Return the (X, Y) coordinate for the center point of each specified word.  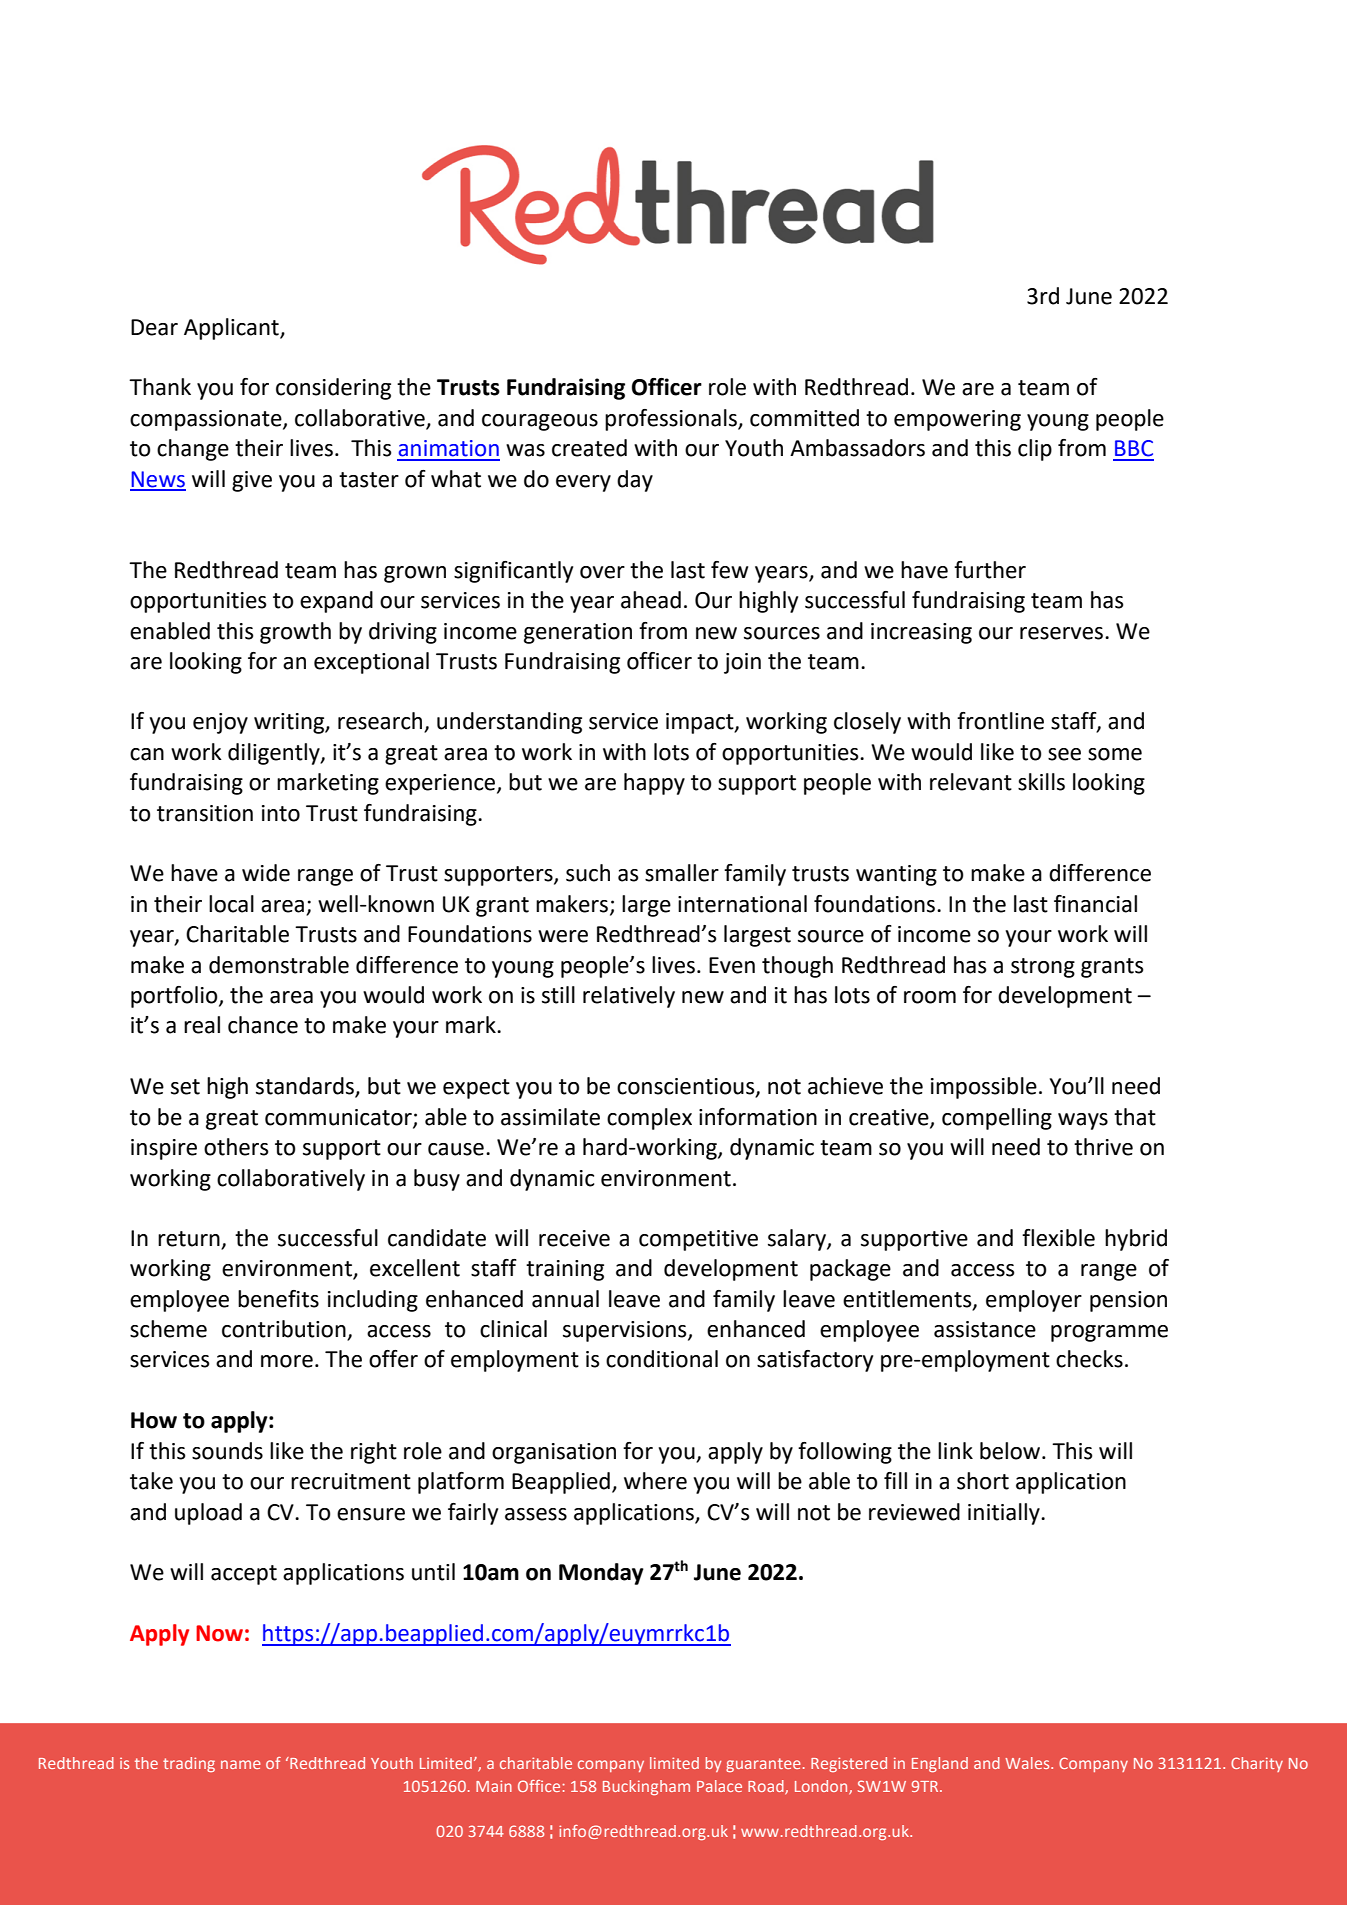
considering (333, 389)
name (241, 1764)
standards (306, 1087)
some (1115, 754)
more (287, 1361)
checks (1089, 1359)
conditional (662, 1359)
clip (1035, 450)
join (742, 663)
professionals (672, 420)
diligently (275, 754)
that (1135, 1117)
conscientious (687, 1087)
